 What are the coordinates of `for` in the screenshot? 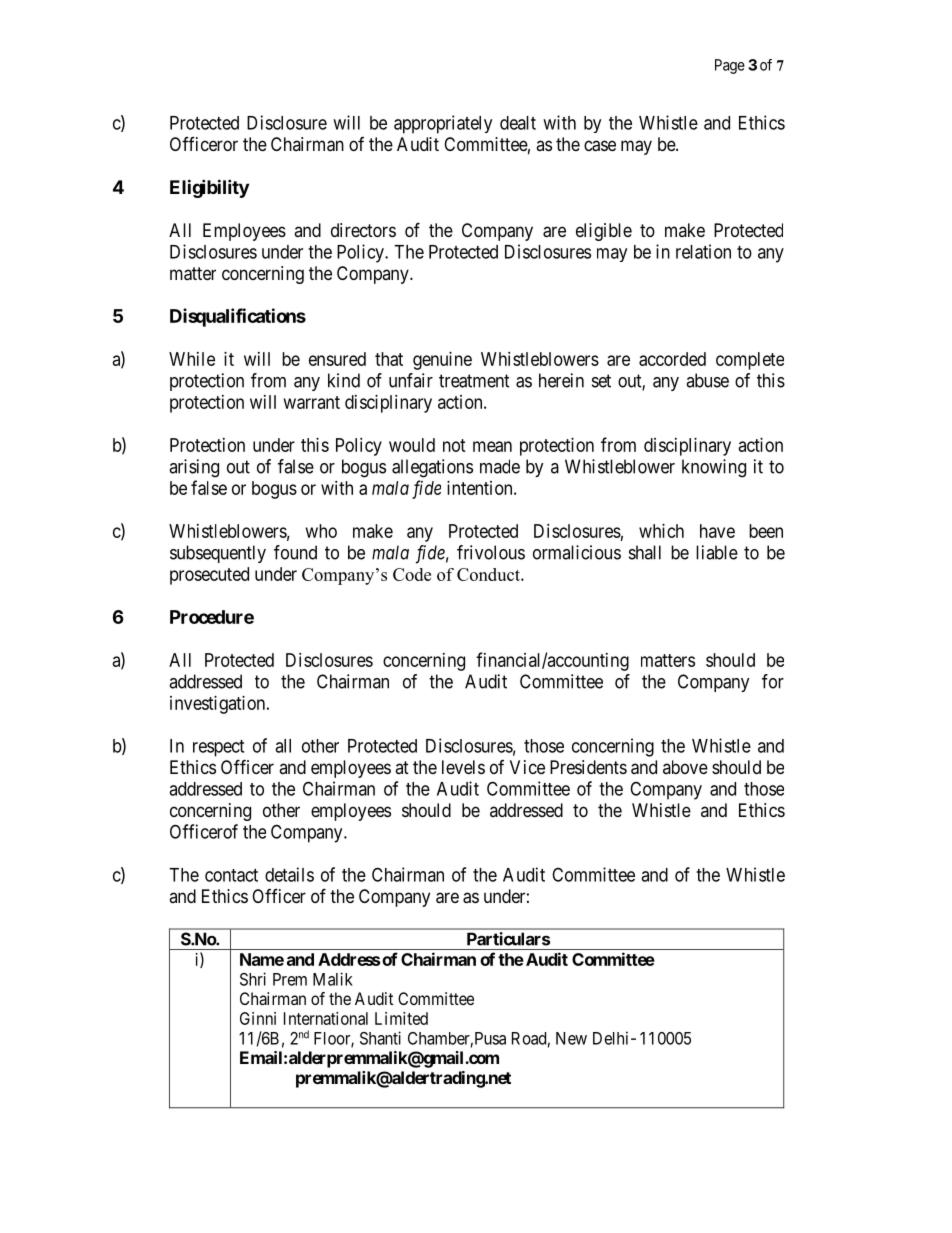 It's located at (773, 681).
